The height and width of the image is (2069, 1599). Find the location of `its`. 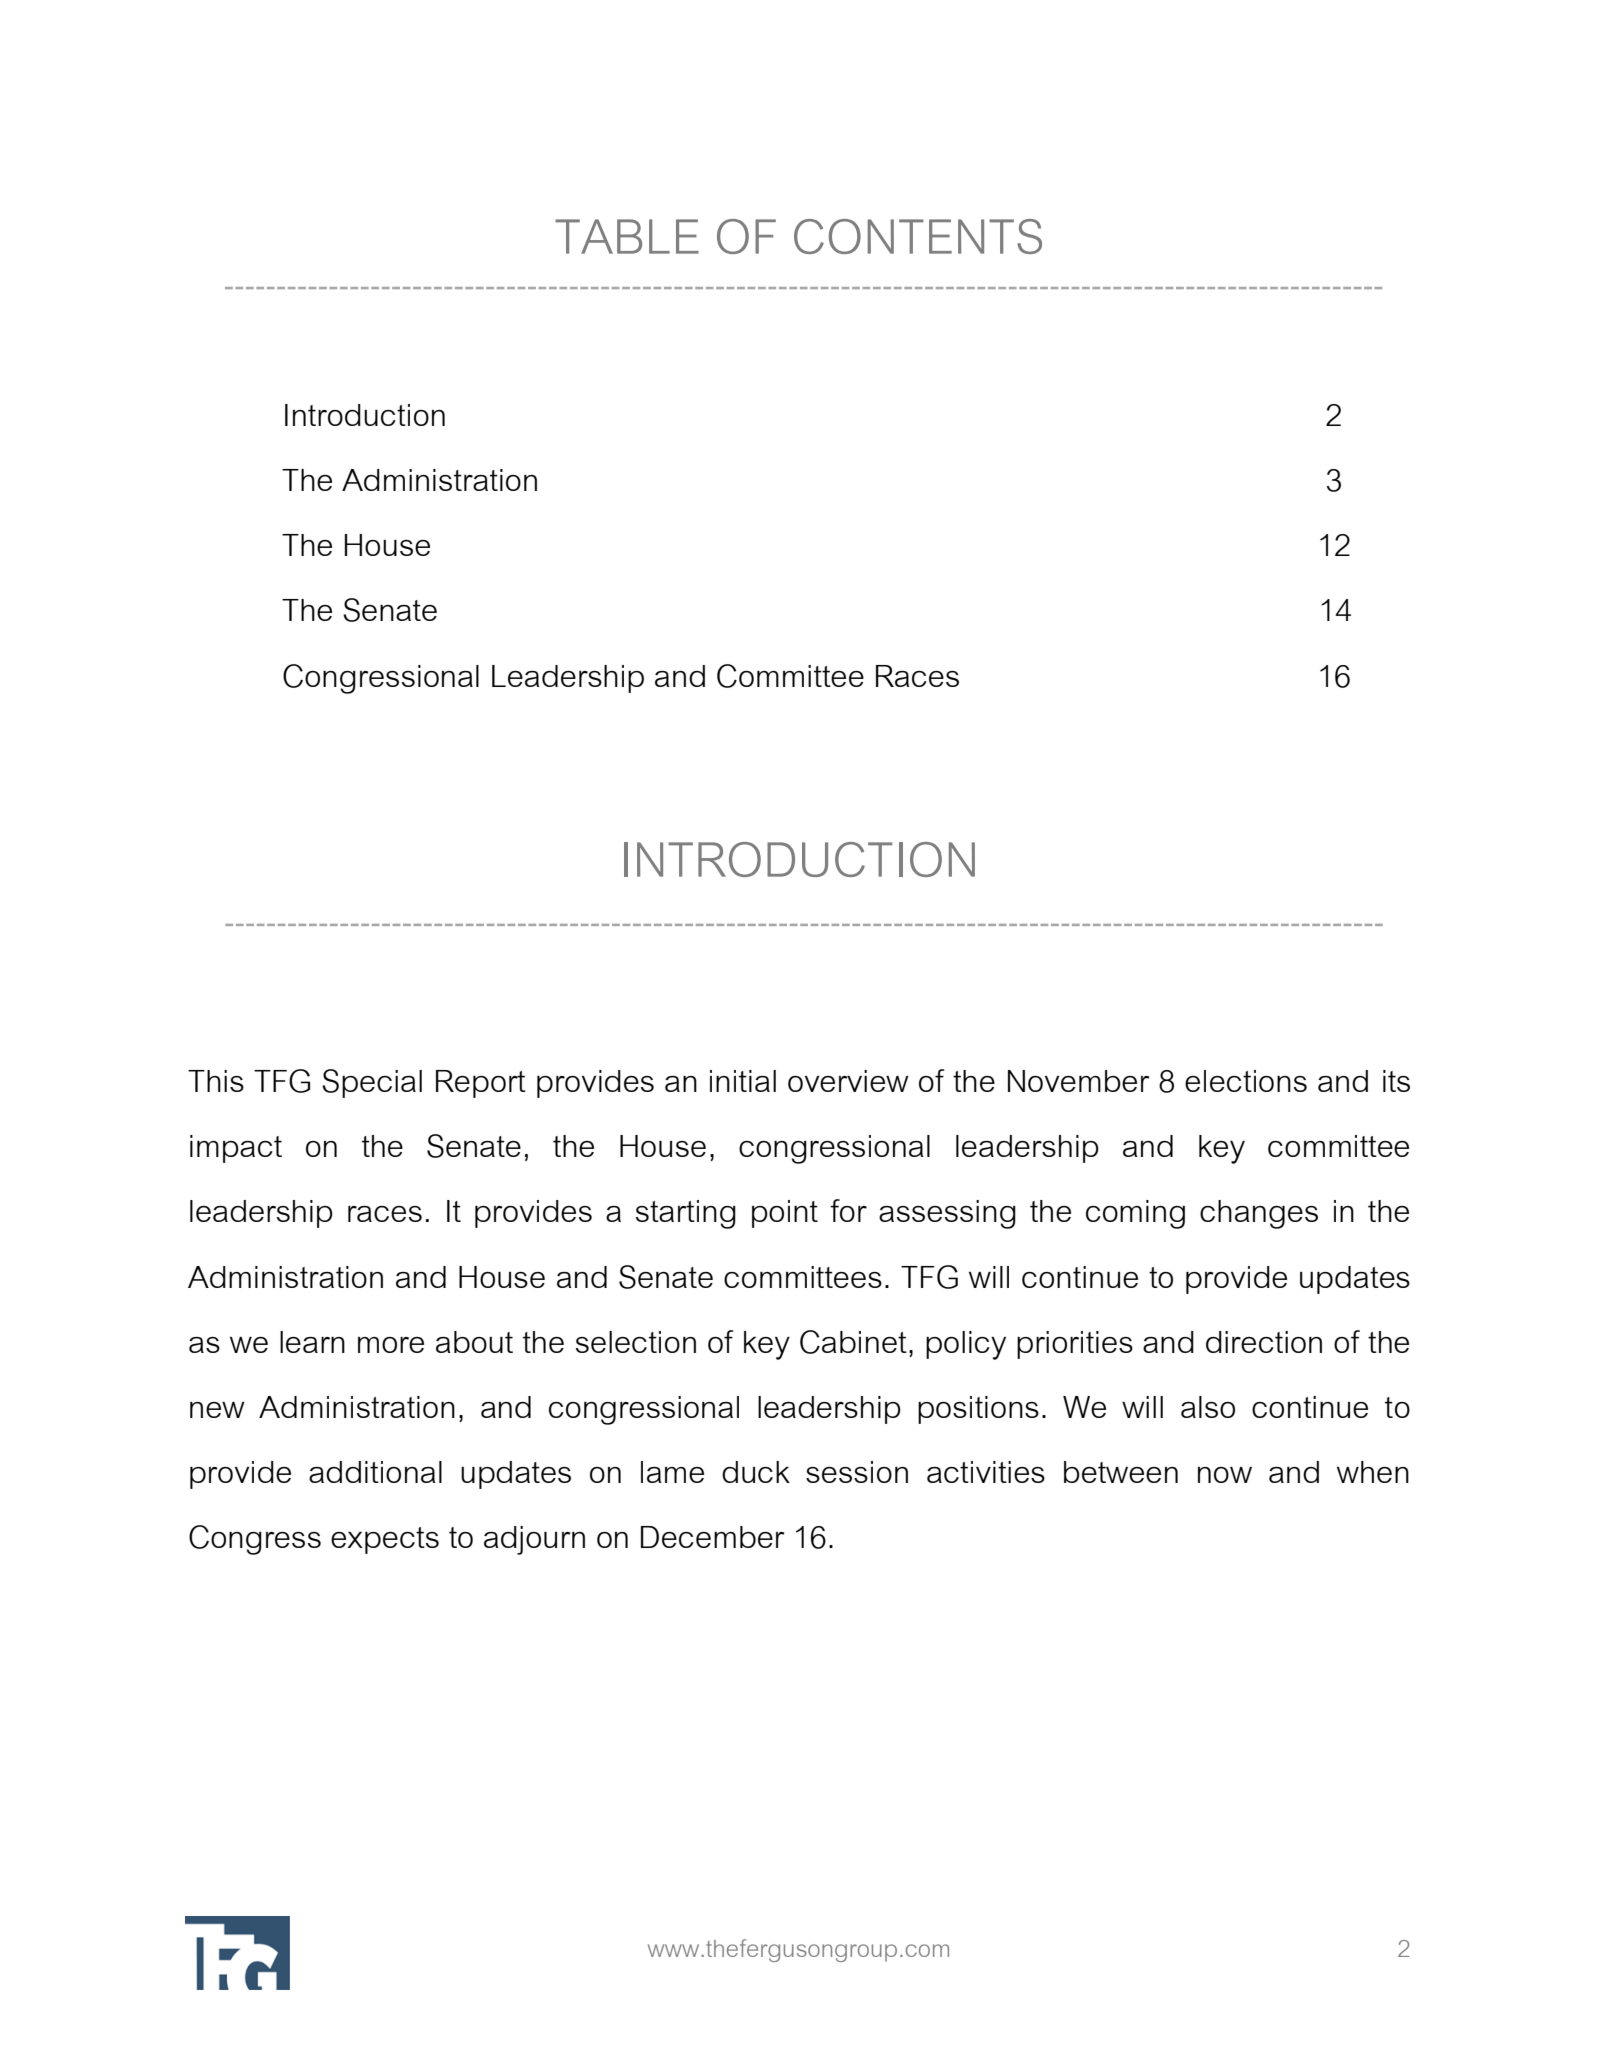

its is located at coordinates (1396, 1081).
